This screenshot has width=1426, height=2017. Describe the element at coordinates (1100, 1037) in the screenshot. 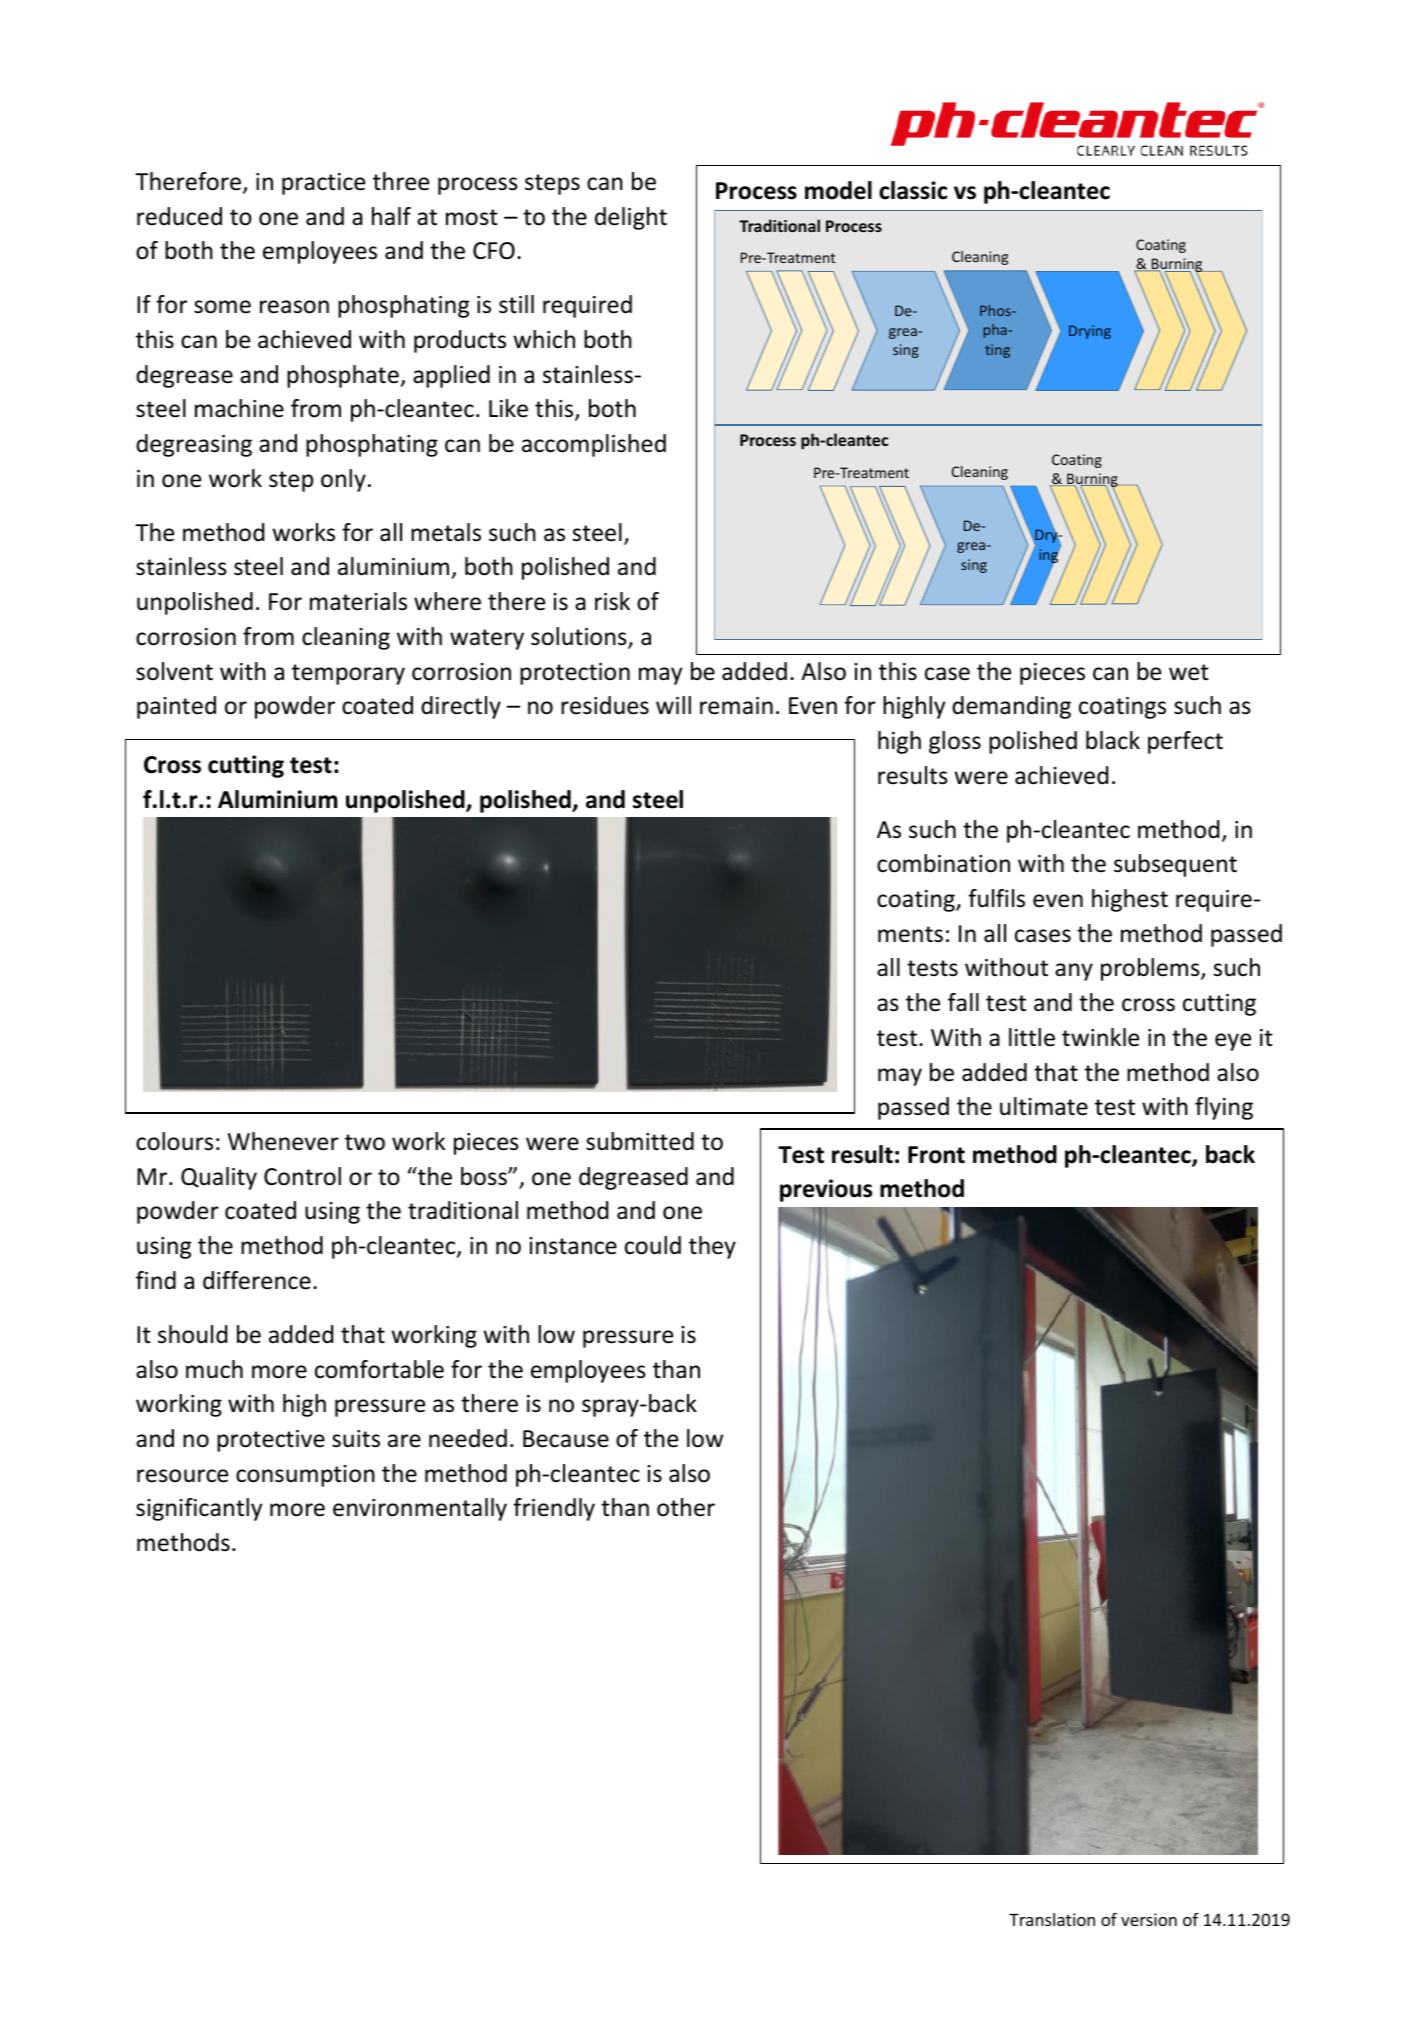

I see `twinkle` at that location.
